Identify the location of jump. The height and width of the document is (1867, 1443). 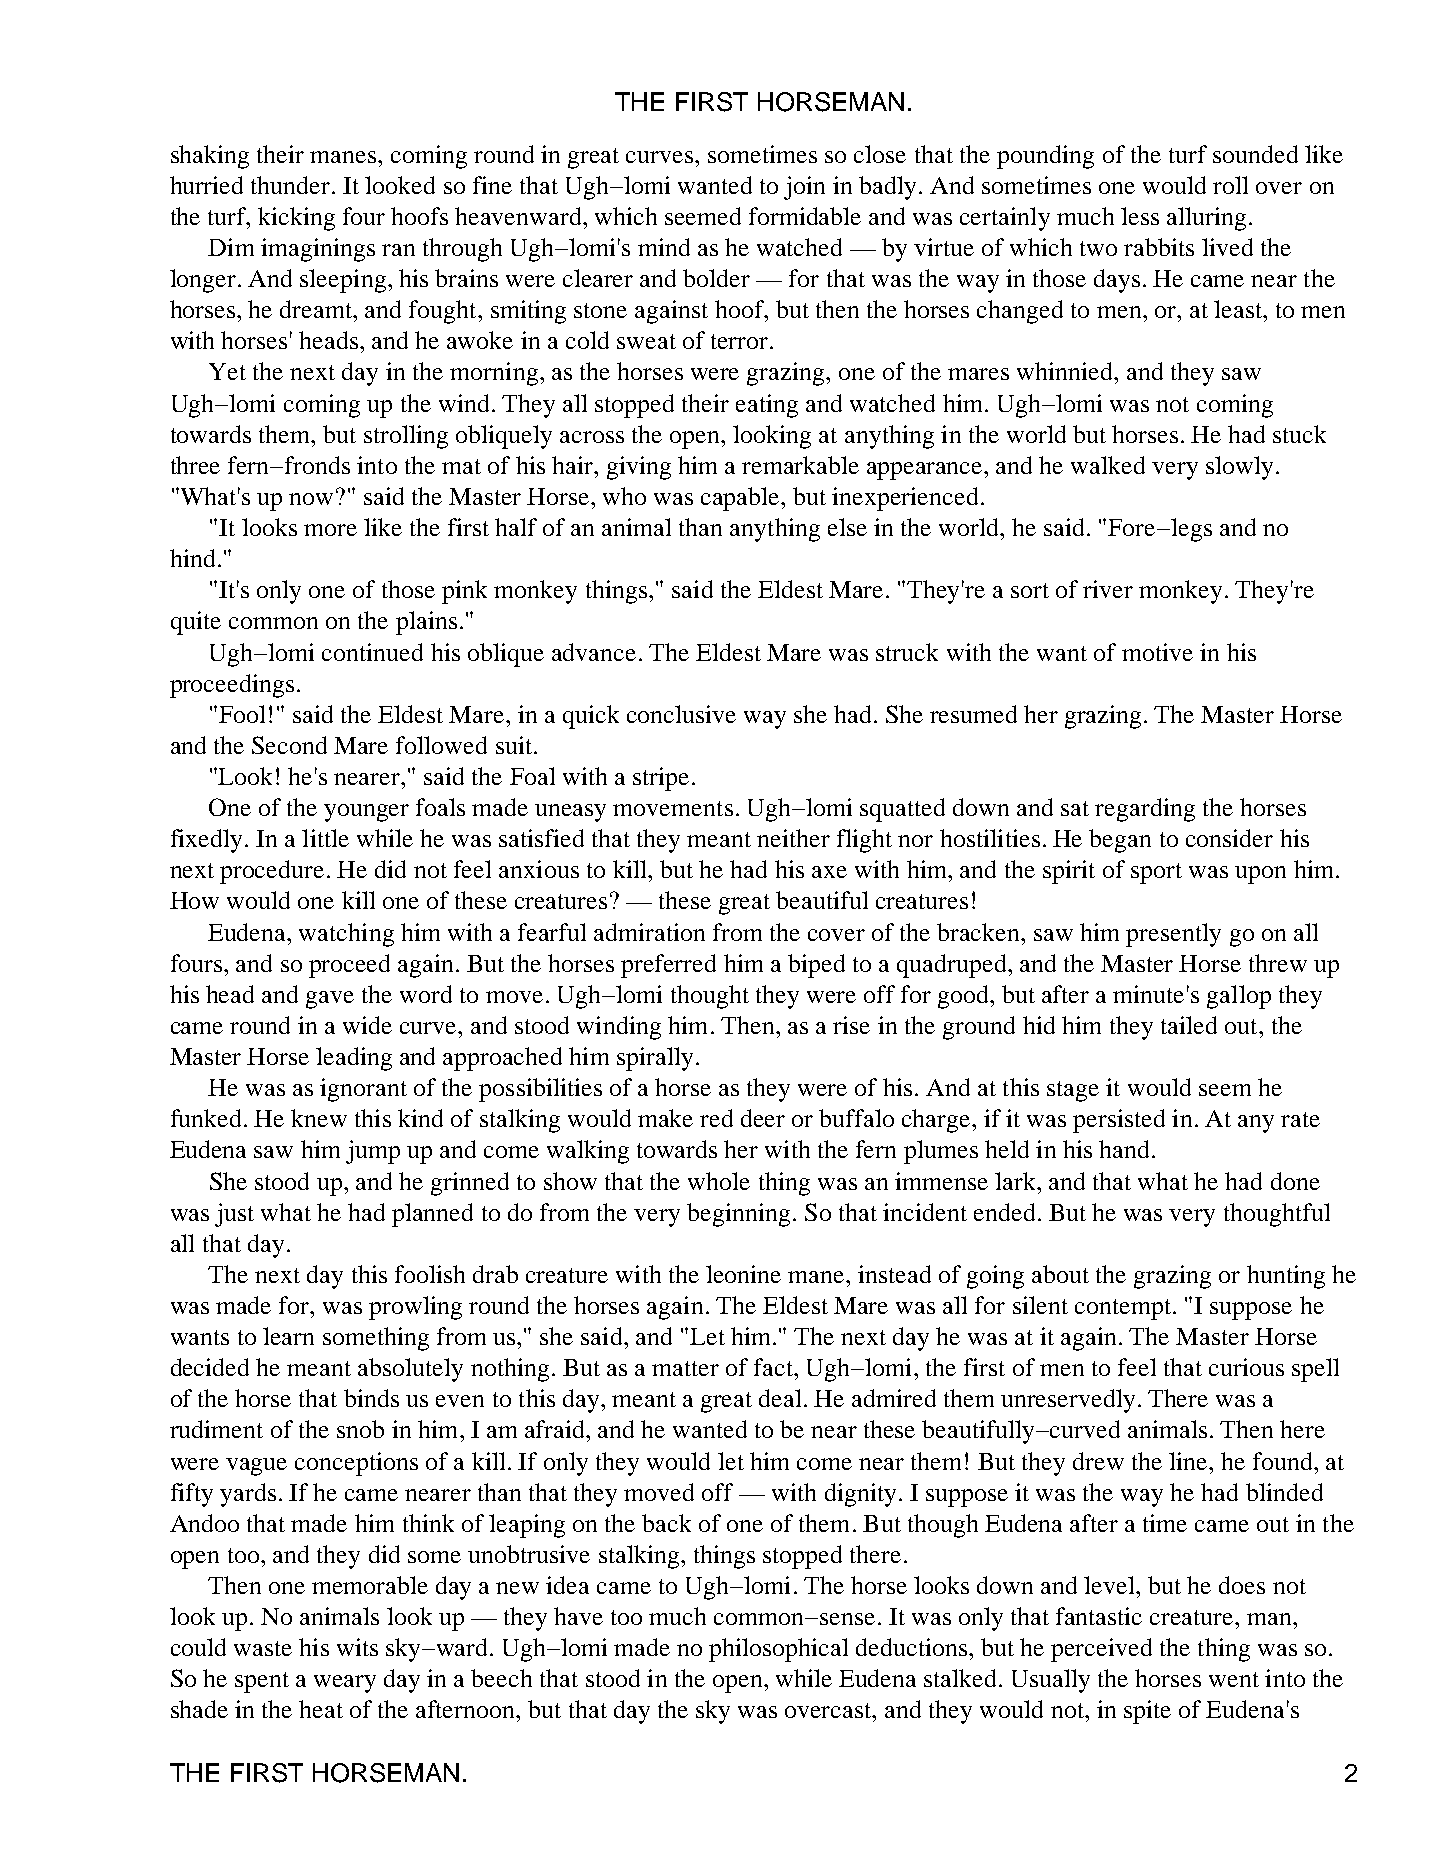
(373, 1152).
